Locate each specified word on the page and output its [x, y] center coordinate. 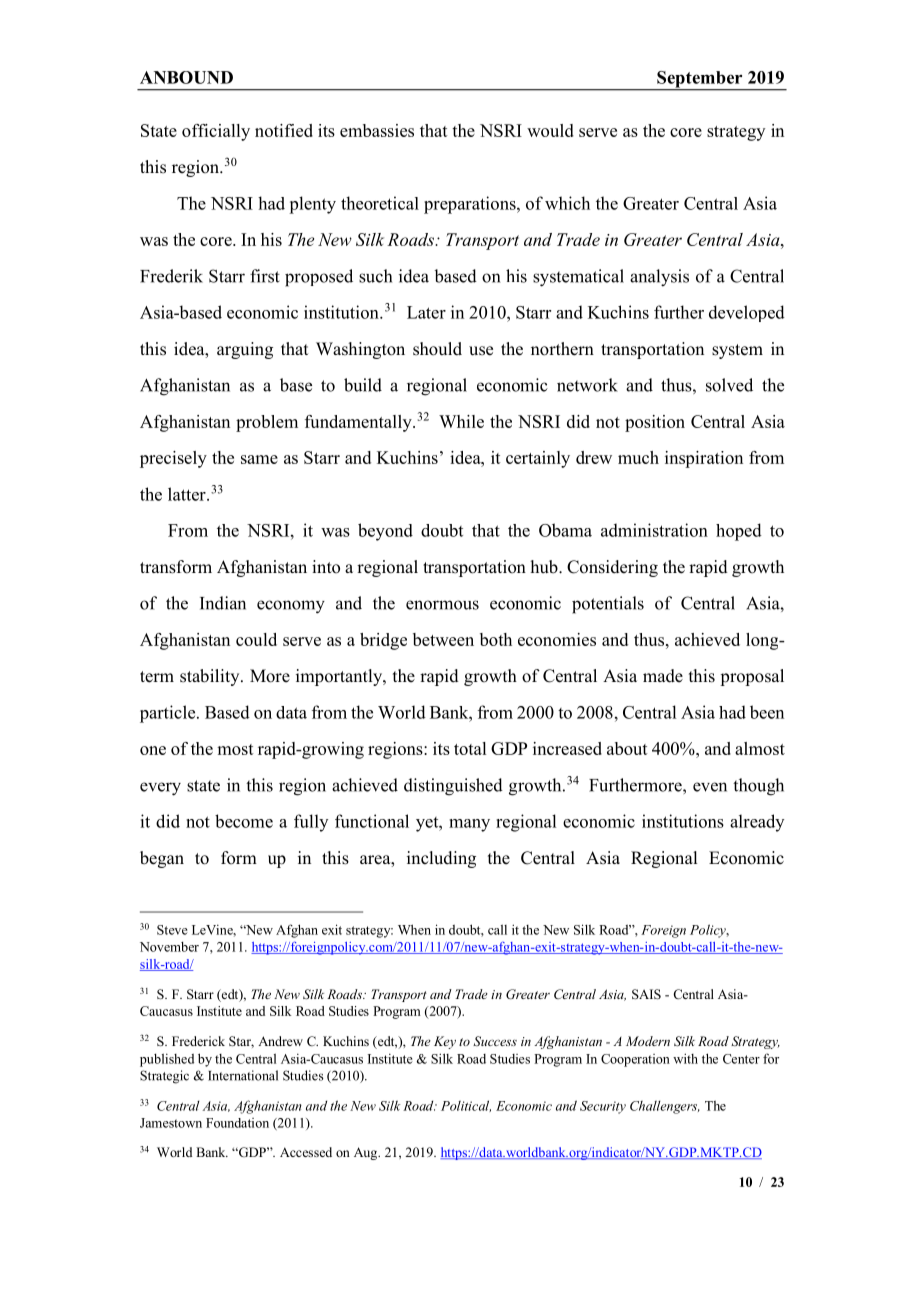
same [259, 459]
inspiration [704, 459]
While [461, 421]
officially [216, 132]
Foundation [237, 1123]
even [710, 787]
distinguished [453, 787]
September [700, 80]
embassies [377, 130]
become [244, 821]
